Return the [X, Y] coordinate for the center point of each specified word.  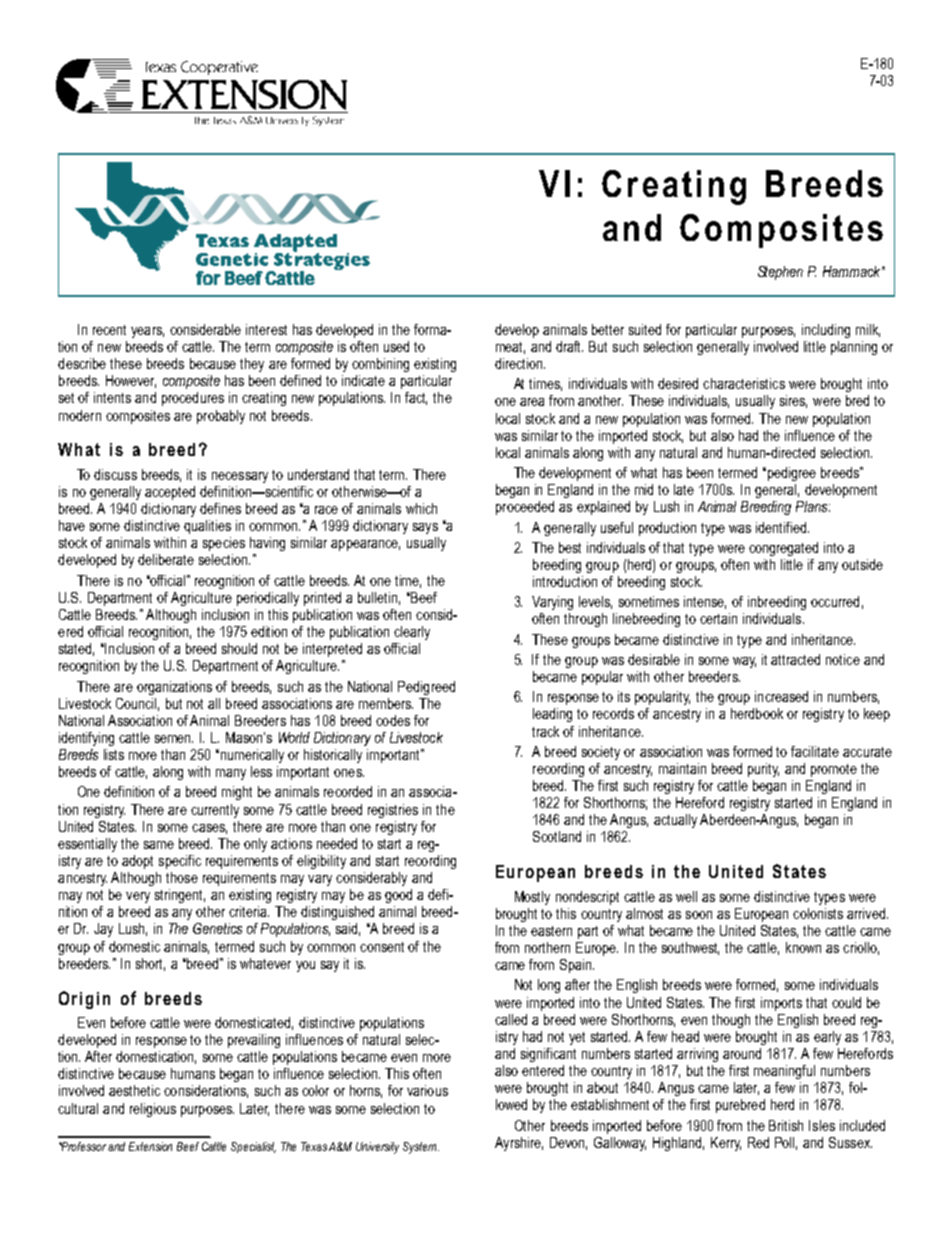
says [425, 528]
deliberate [166, 559]
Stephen [780, 273]
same [159, 845]
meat [510, 348]
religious [153, 1110]
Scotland [557, 836]
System [421, 1148]
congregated [783, 549]
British [786, 1125]
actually [675, 821]
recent [109, 330]
